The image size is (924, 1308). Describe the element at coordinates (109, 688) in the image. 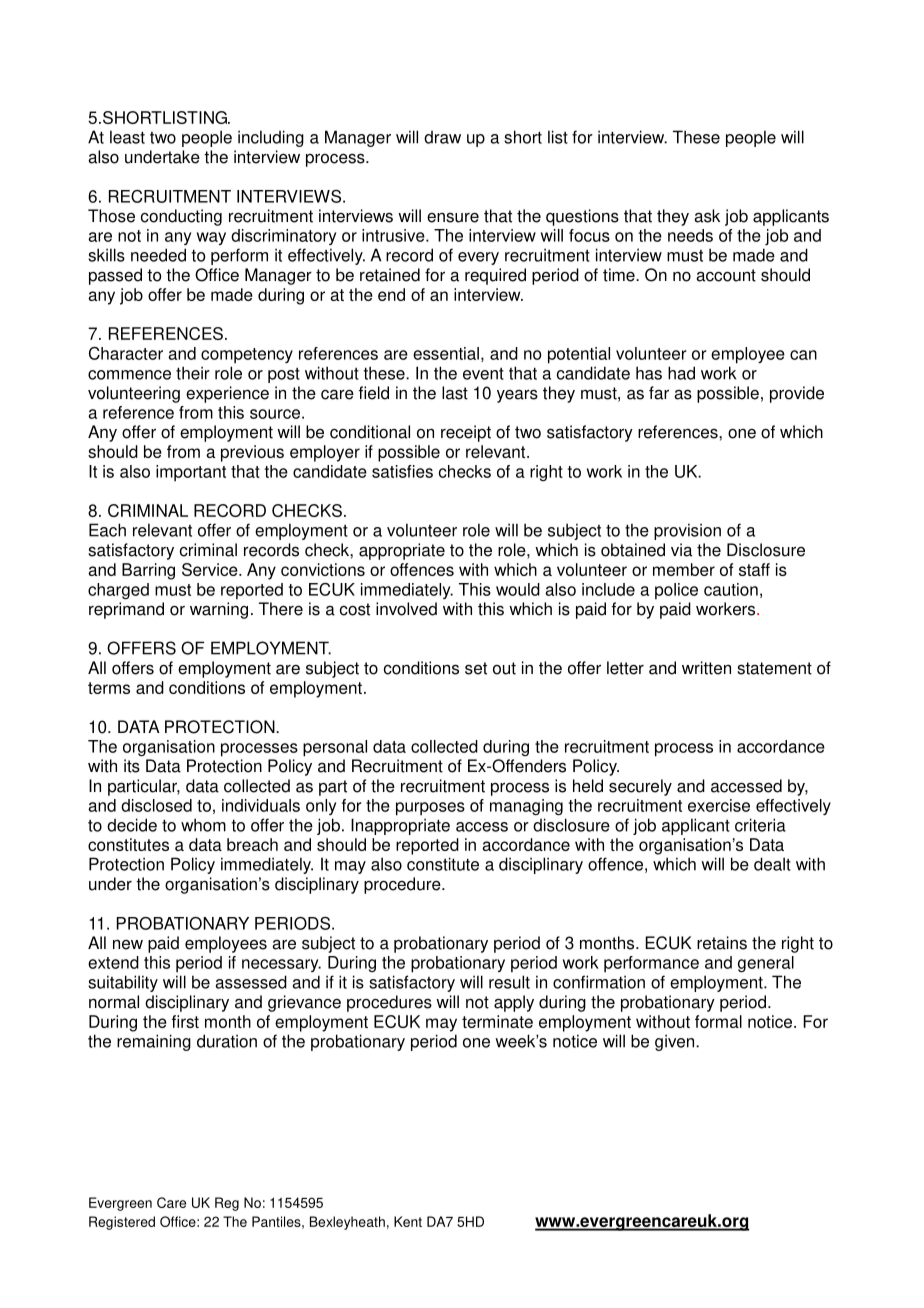

I see `terms` at that location.
